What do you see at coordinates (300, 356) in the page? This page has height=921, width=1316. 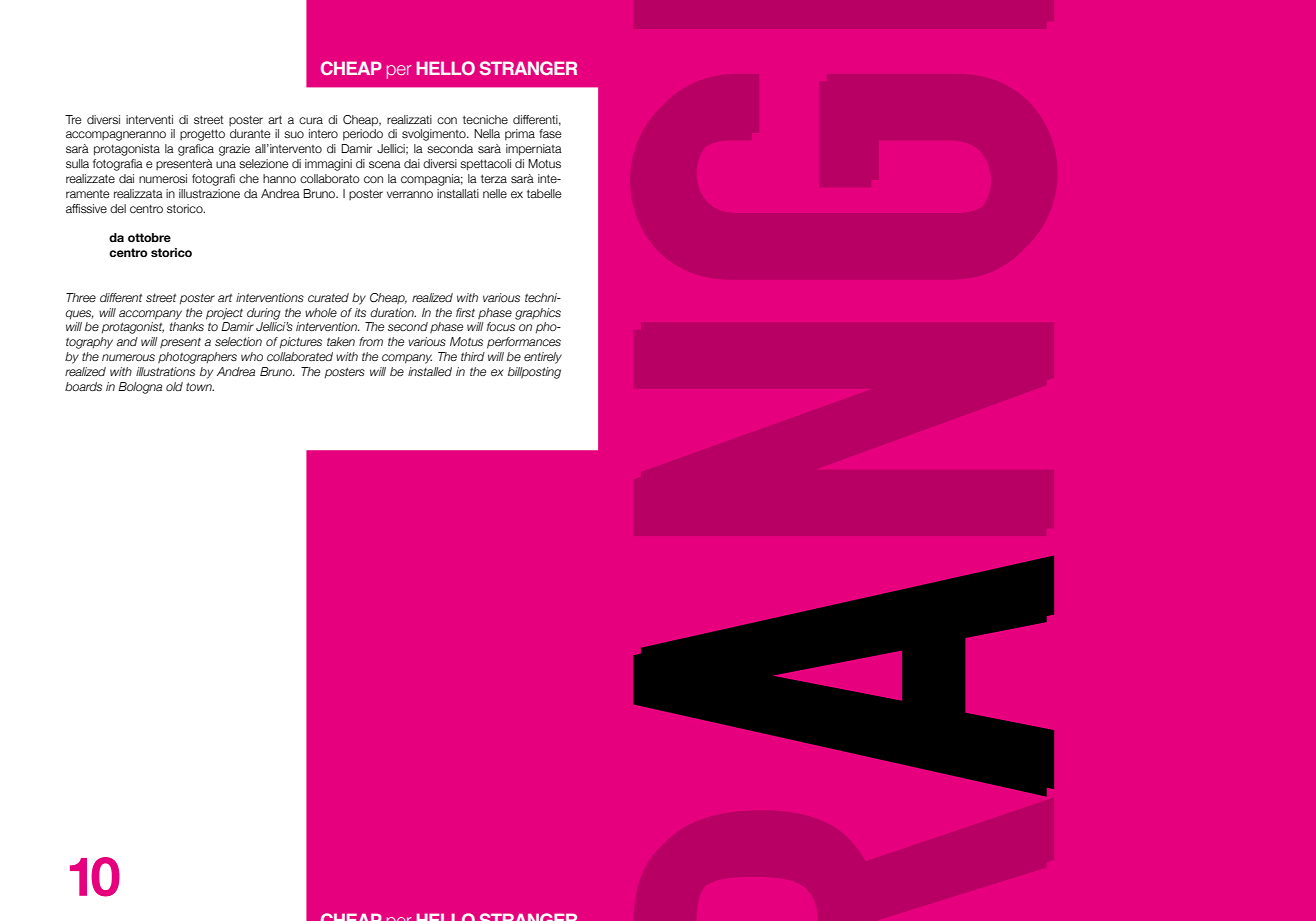 I see `collaborated` at bounding box center [300, 356].
